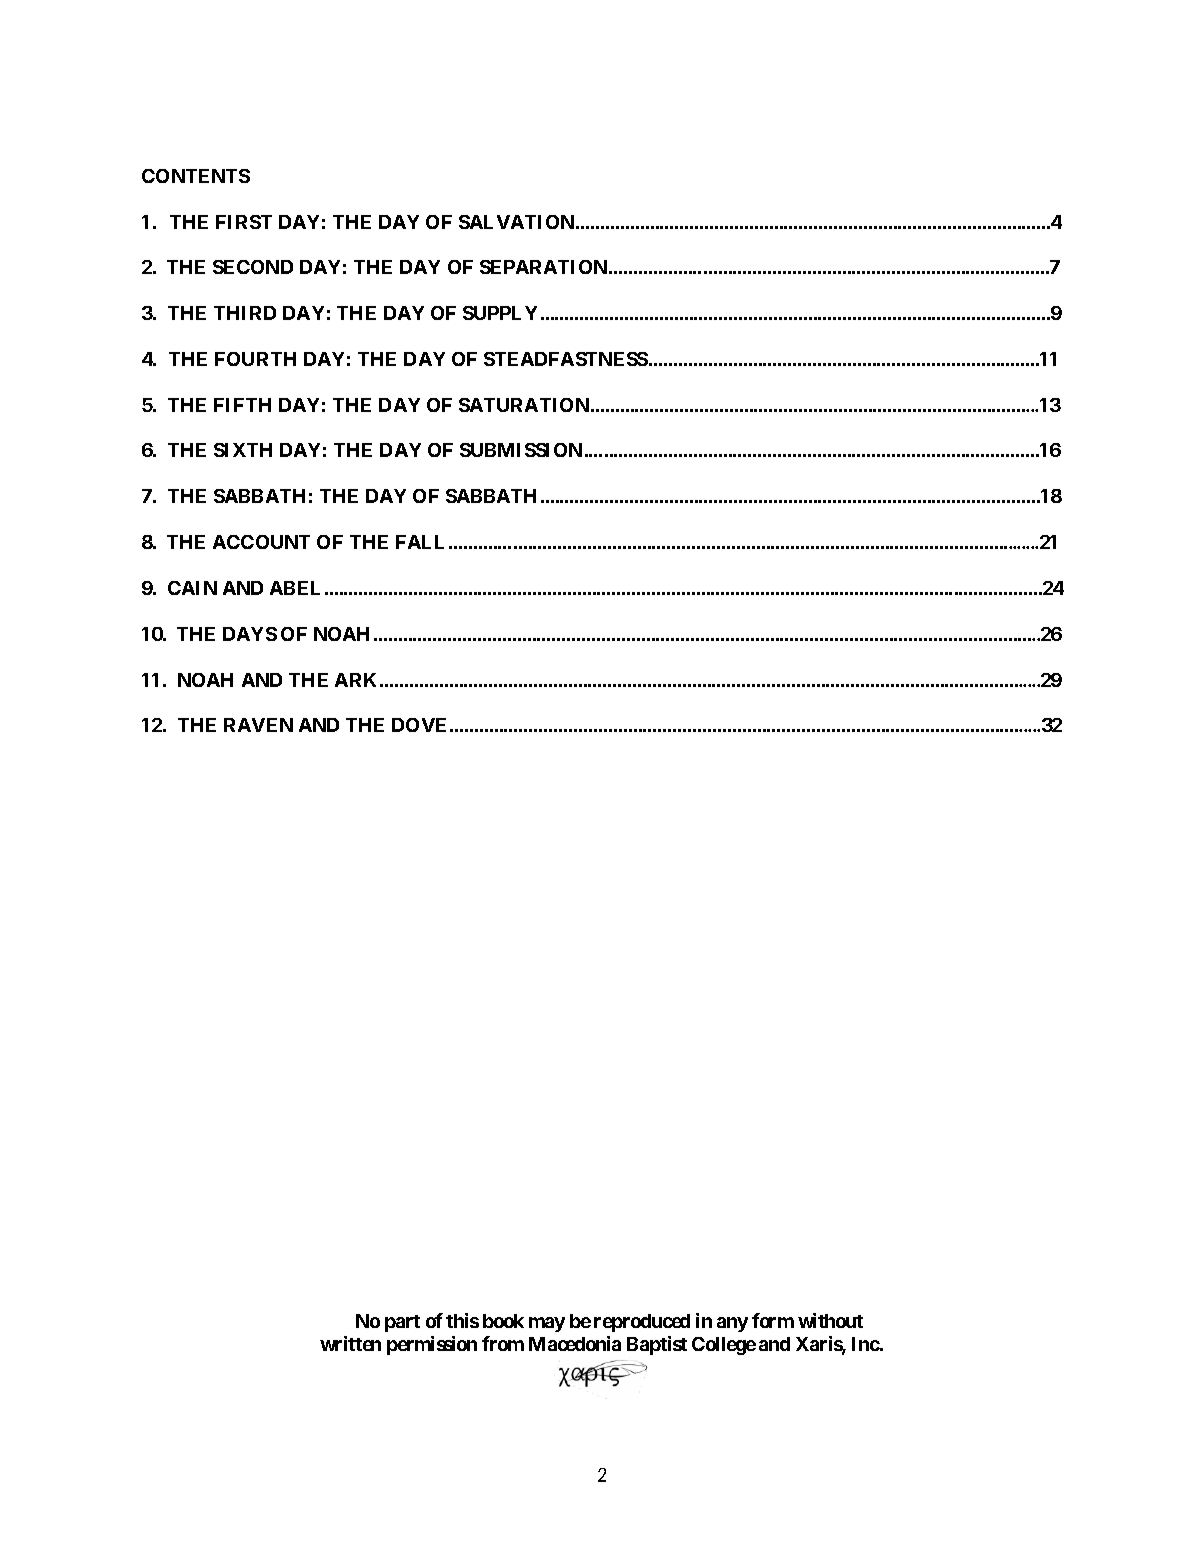  Describe the element at coordinates (503, 1321) in the page. I see `book` at that location.
